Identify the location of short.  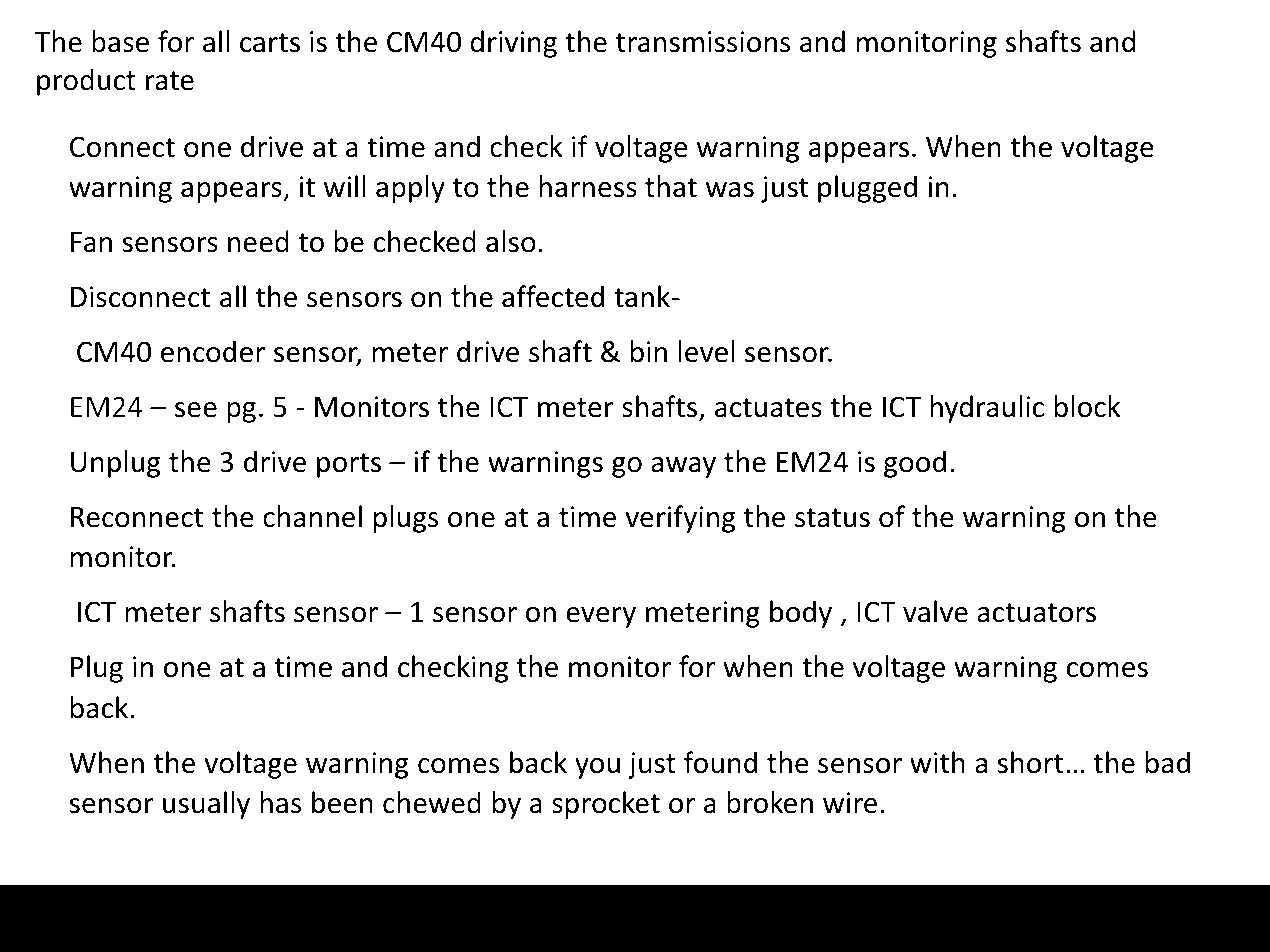
(1030, 762).
